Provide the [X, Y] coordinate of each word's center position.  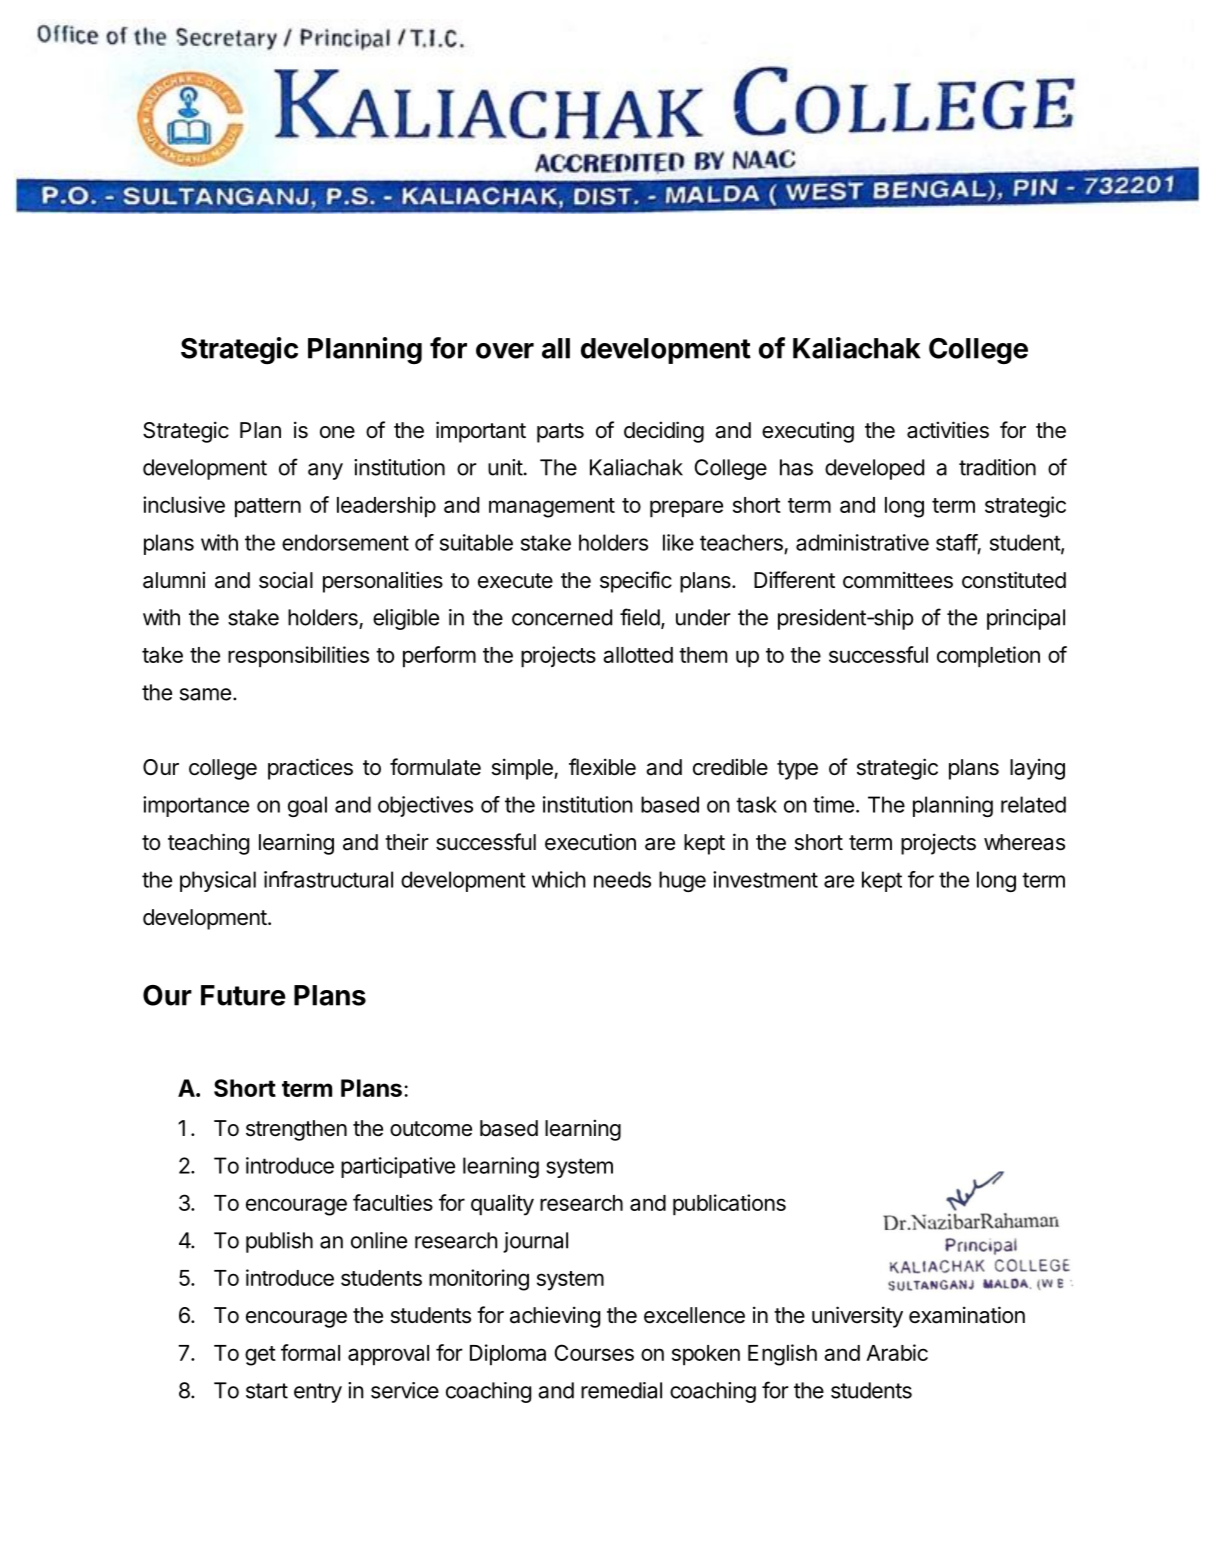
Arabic [897, 1352]
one [337, 432]
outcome [431, 1129]
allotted [638, 655]
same [205, 694]
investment [765, 879]
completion [988, 657]
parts [560, 433]
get [260, 1356]
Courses [594, 1352]
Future [243, 995]
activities [948, 430]
